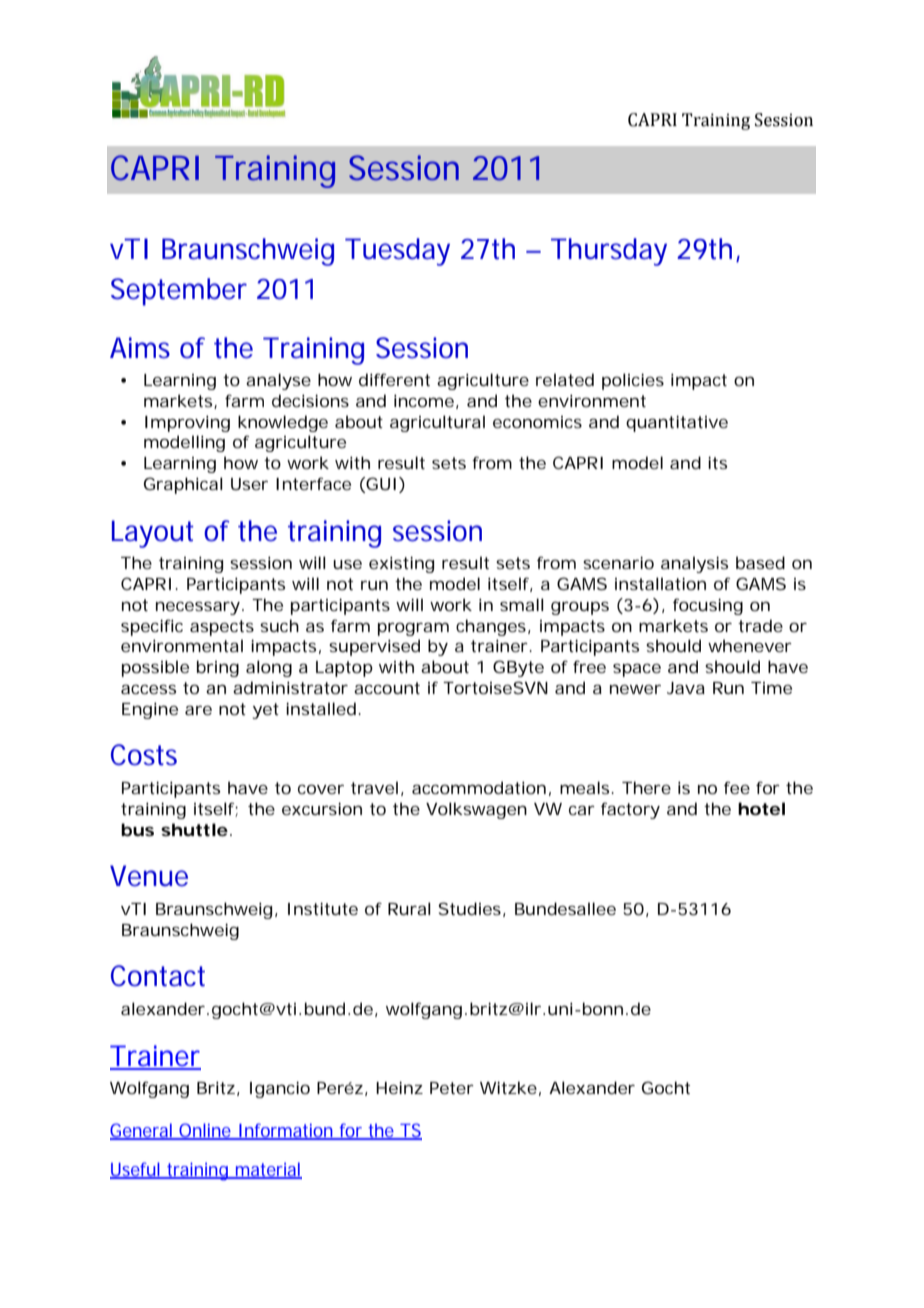  What do you see at coordinates (399, 1087) in the page?
I see `Heinz` at bounding box center [399, 1087].
